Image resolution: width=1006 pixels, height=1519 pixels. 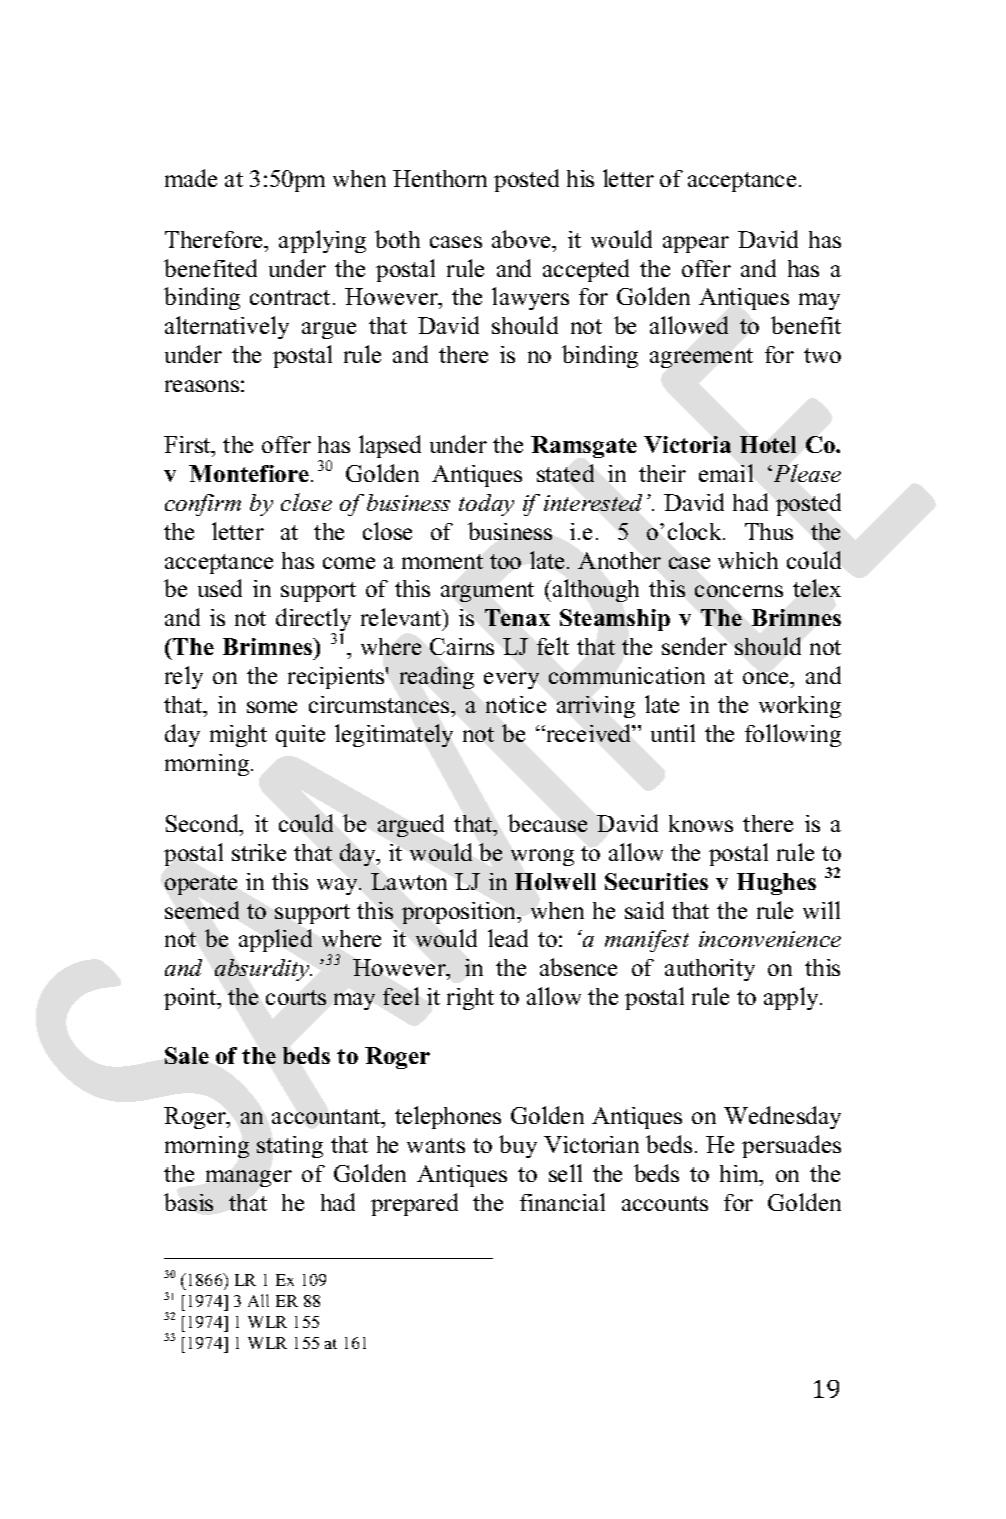 I want to click on made, so click(x=191, y=178).
